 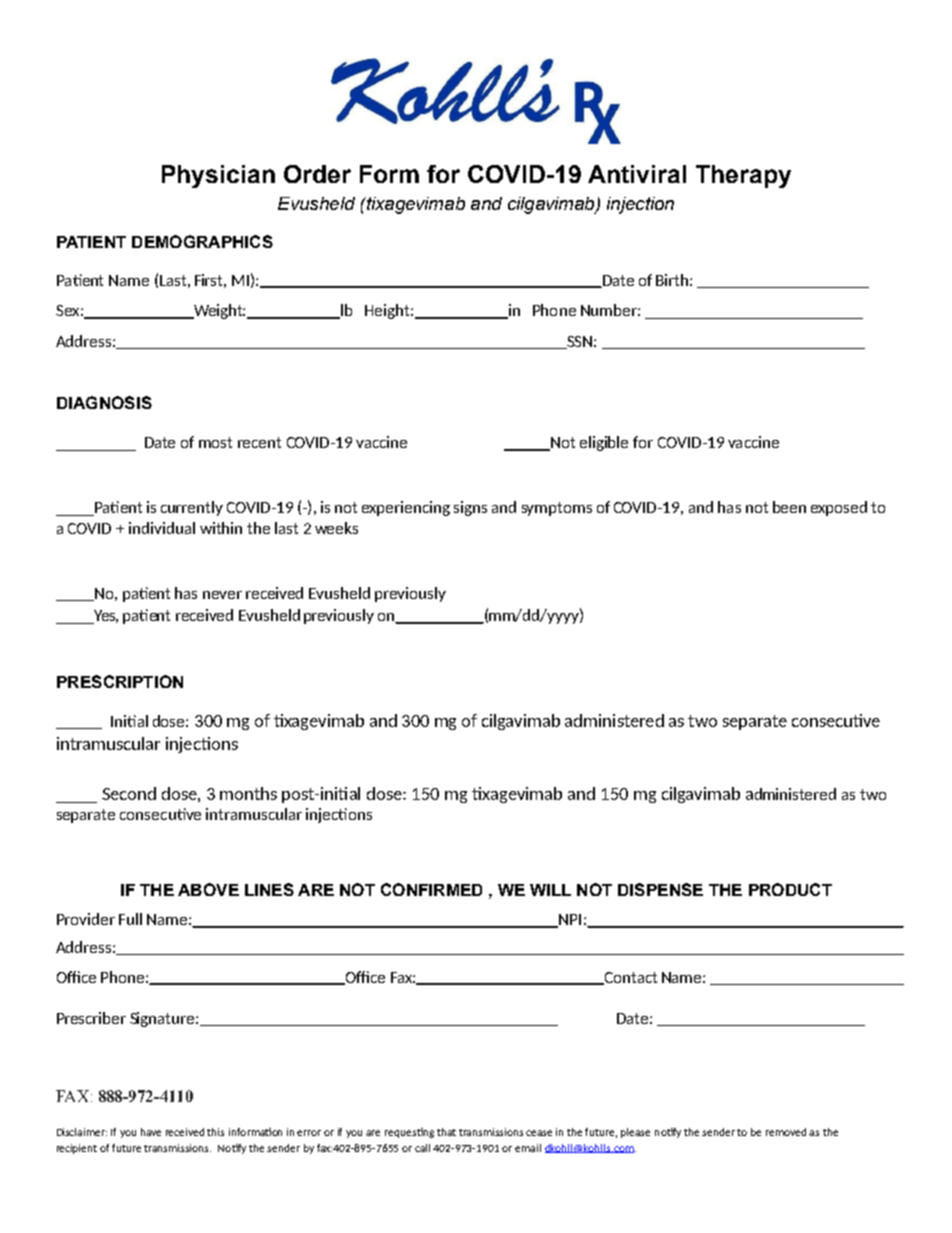 I want to click on been, so click(x=789, y=507).
